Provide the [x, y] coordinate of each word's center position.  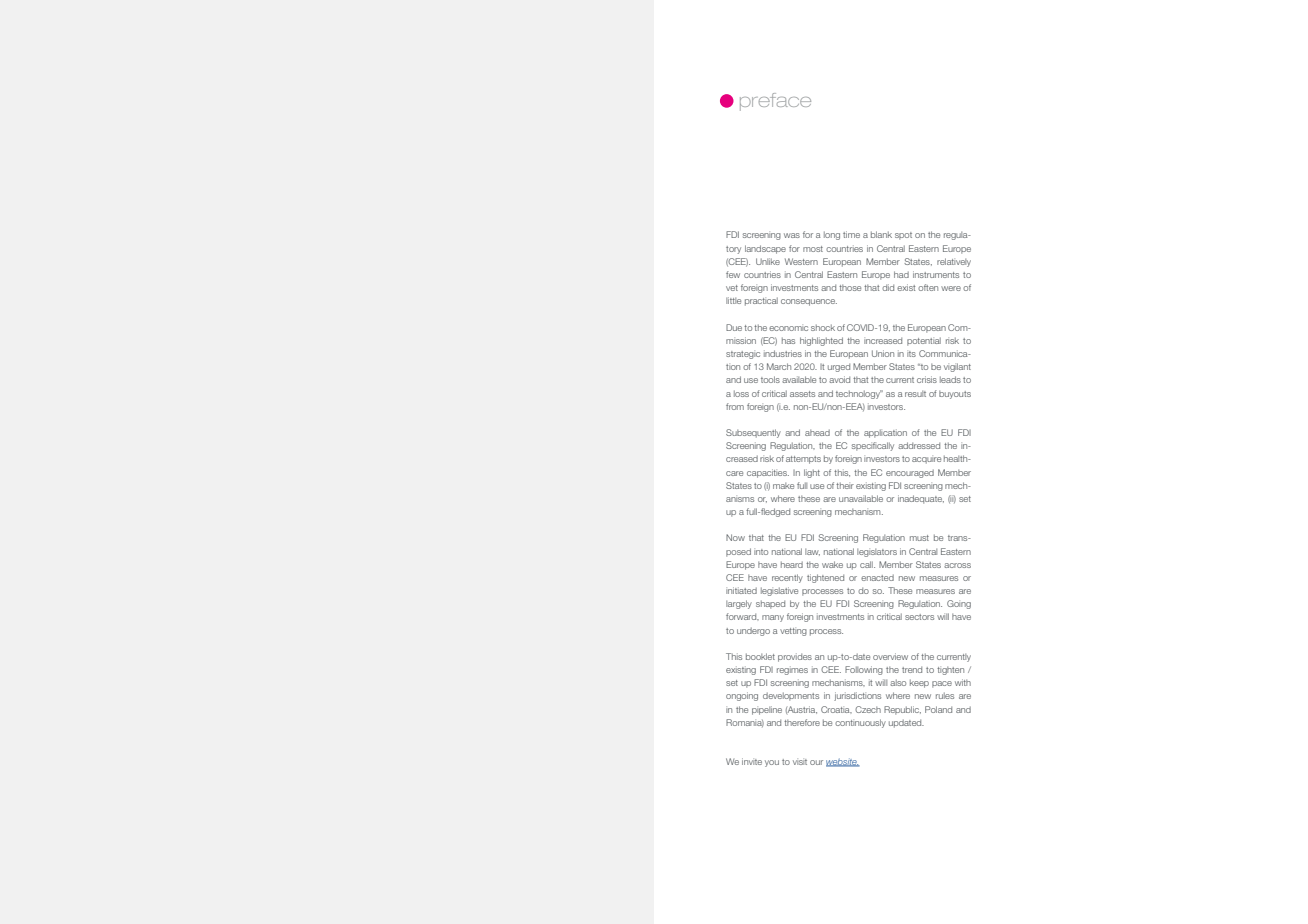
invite [752, 761]
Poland [938, 709]
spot [903, 236]
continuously [860, 723]
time [851, 234]
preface [775, 102]
